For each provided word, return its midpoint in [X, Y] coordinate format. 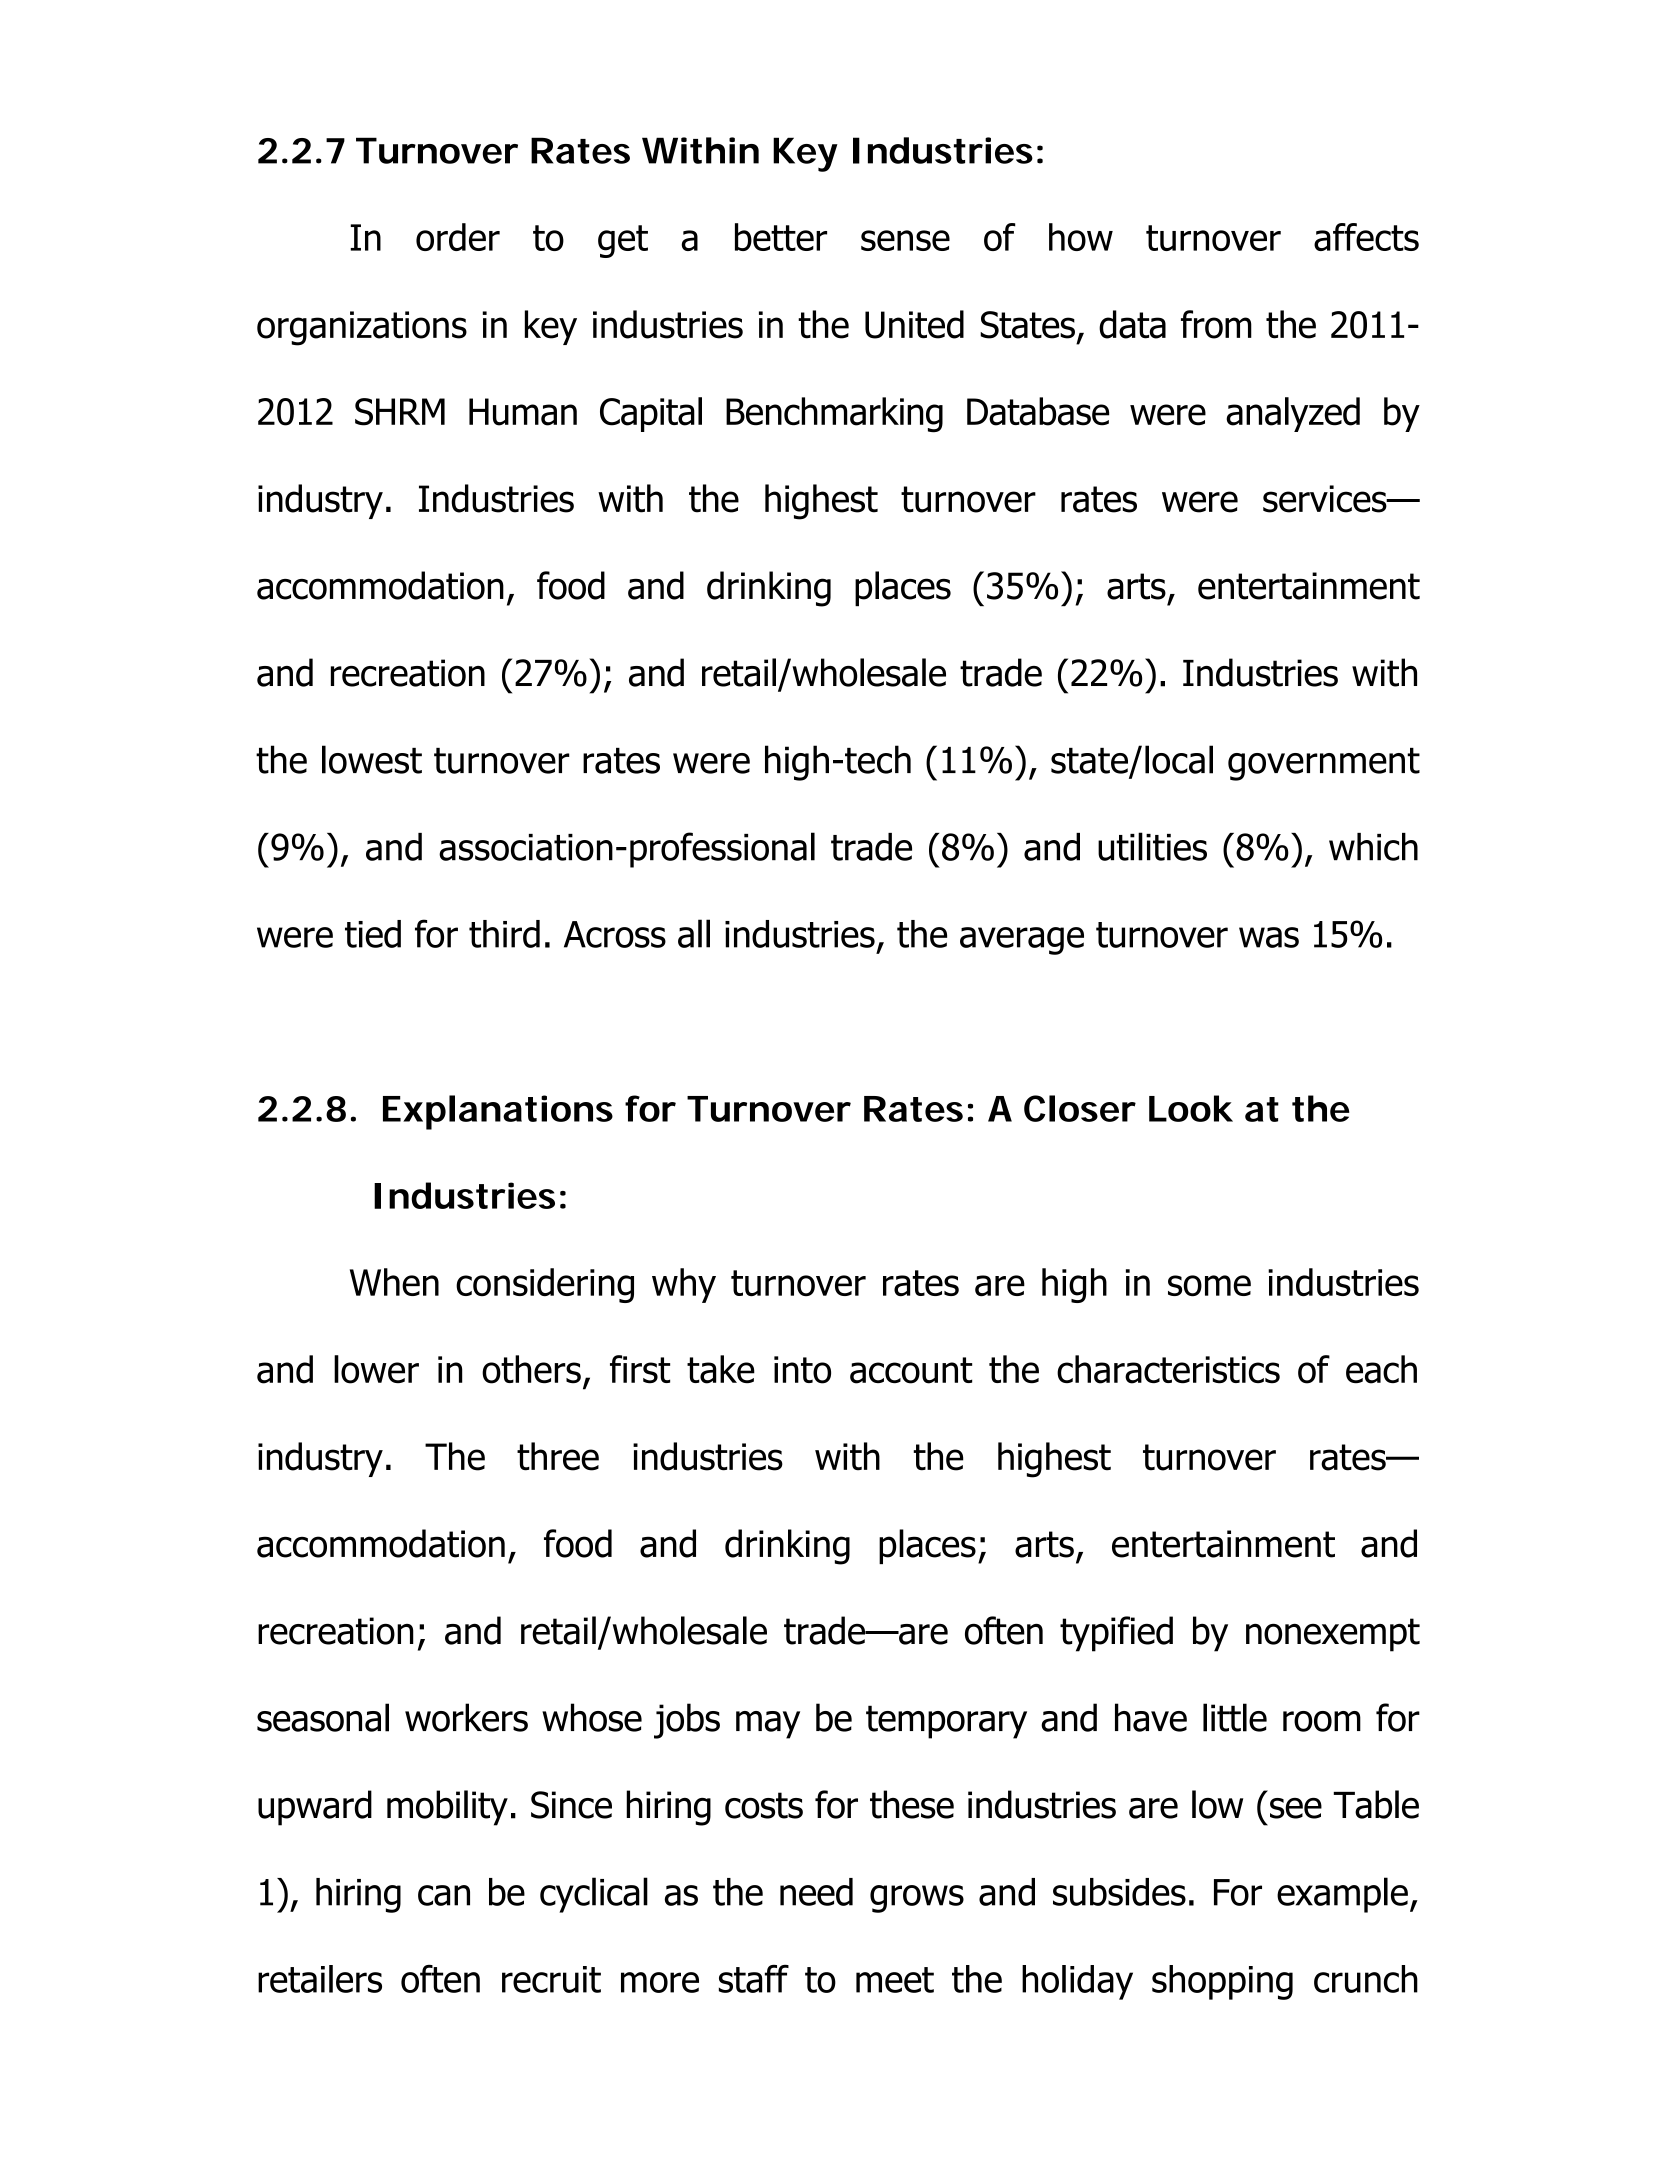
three [558, 1456]
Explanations [498, 1112]
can [444, 1895]
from [1216, 324]
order [458, 237]
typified [1116, 1634]
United [914, 324]
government [1324, 764]
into [802, 1370]
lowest [372, 759]
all [694, 933]
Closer [1080, 1108]
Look [1191, 1108]
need [816, 1892]
